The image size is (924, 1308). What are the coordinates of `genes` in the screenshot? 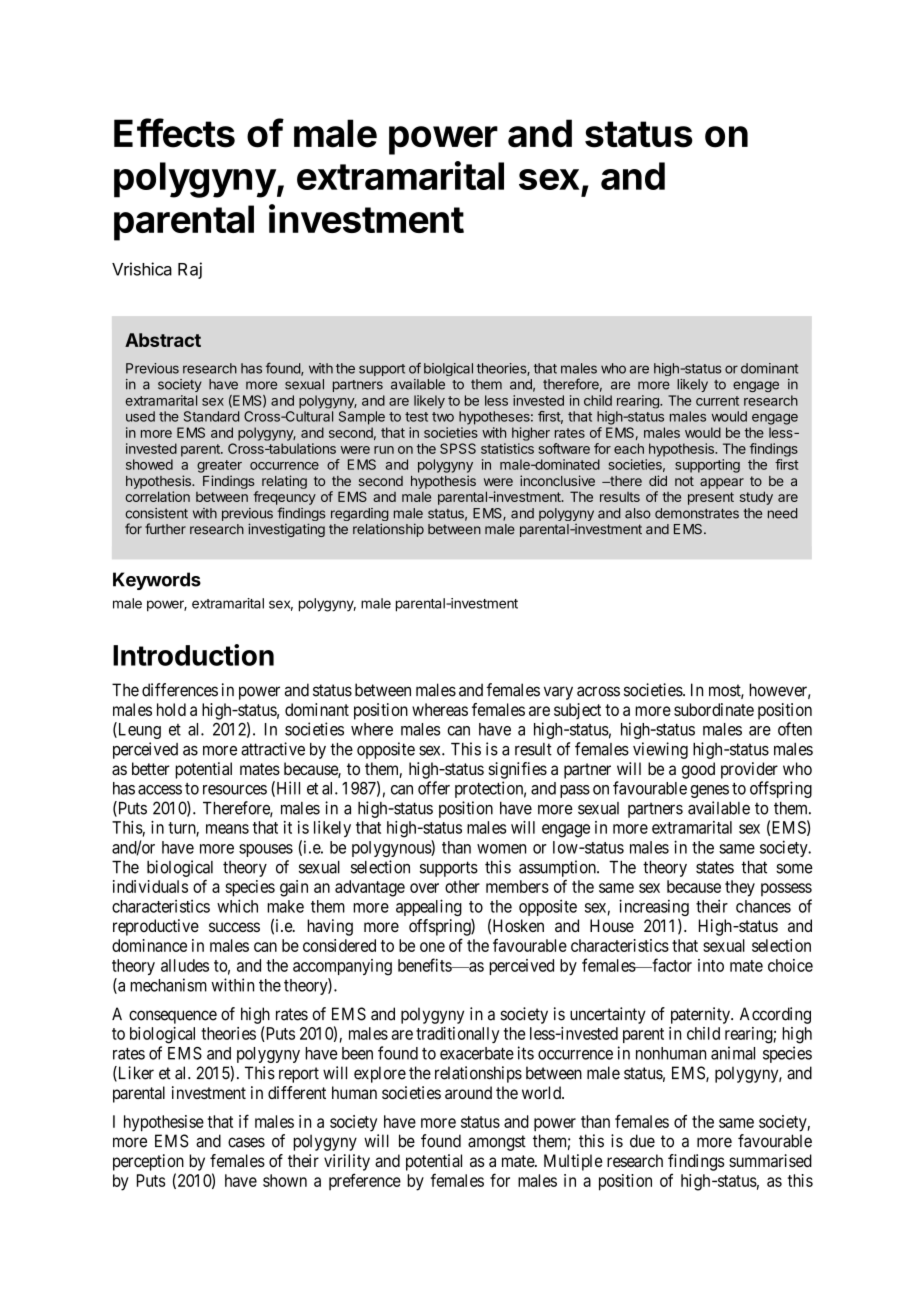 It's located at (709, 791).
